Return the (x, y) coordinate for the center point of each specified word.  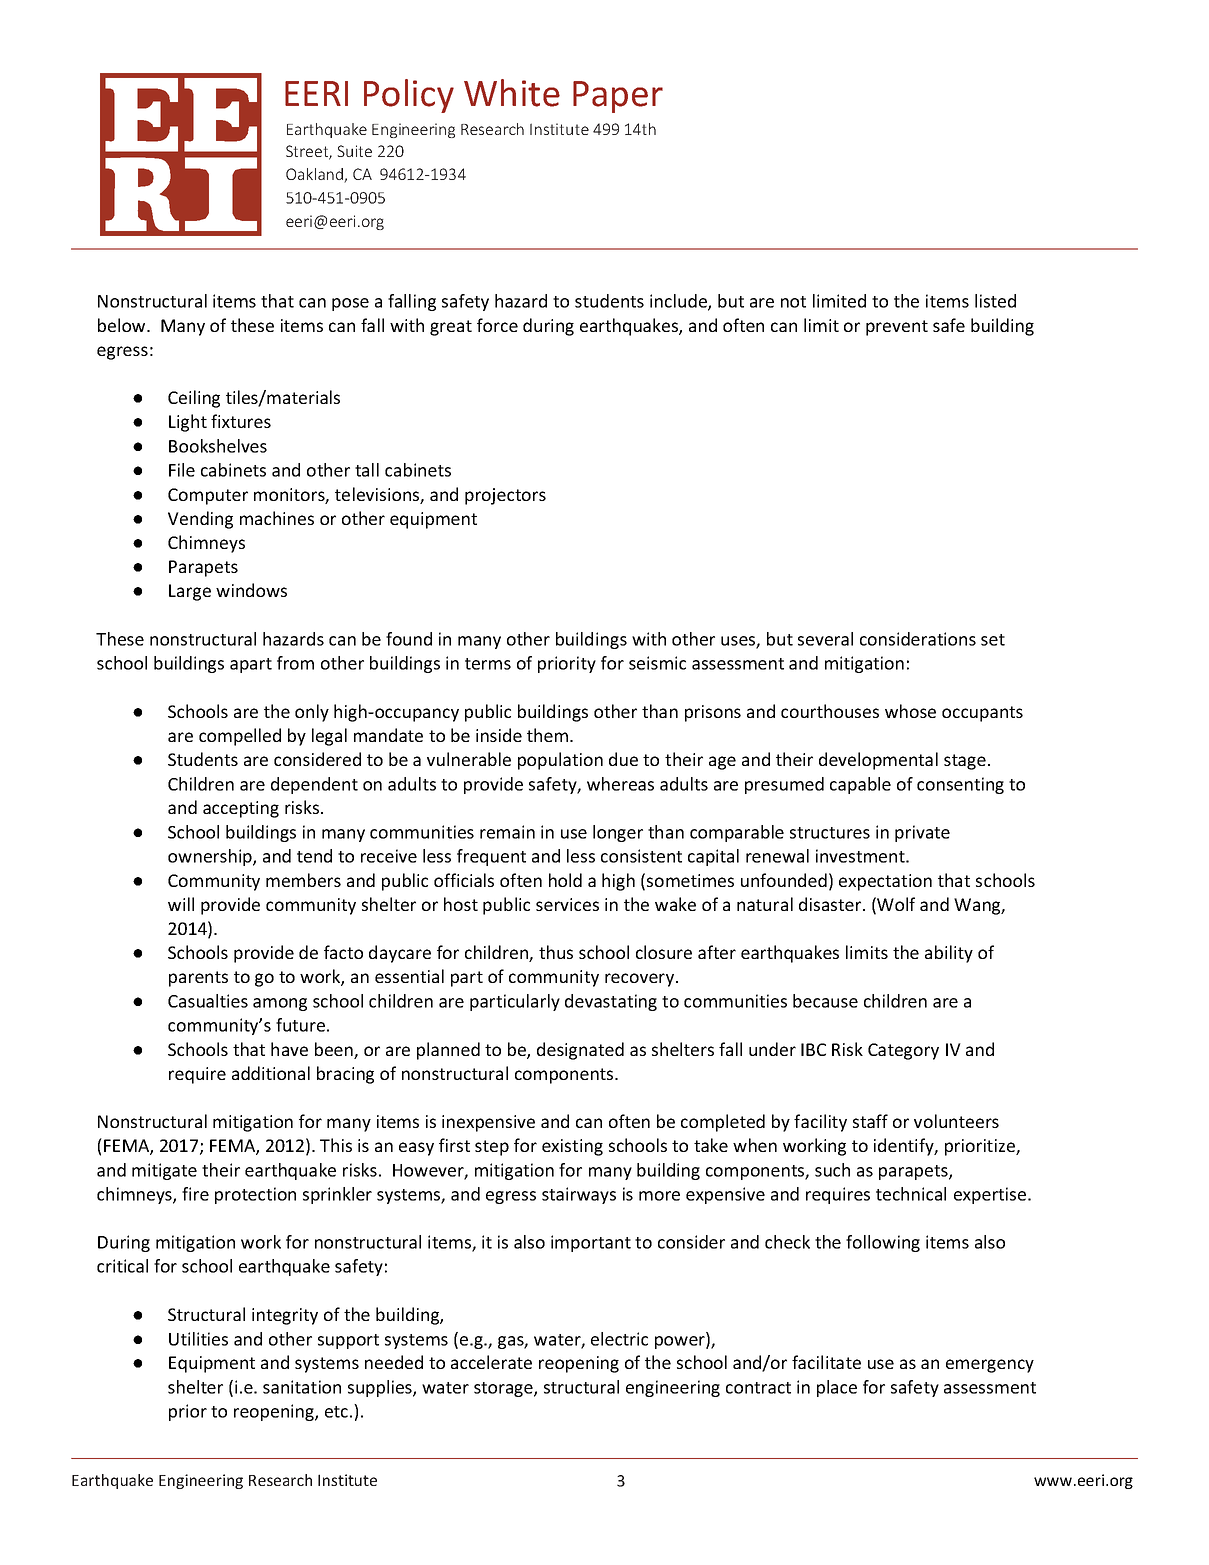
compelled (240, 737)
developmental (878, 761)
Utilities (198, 1339)
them (547, 735)
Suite (354, 151)
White (512, 93)
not (793, 302)
